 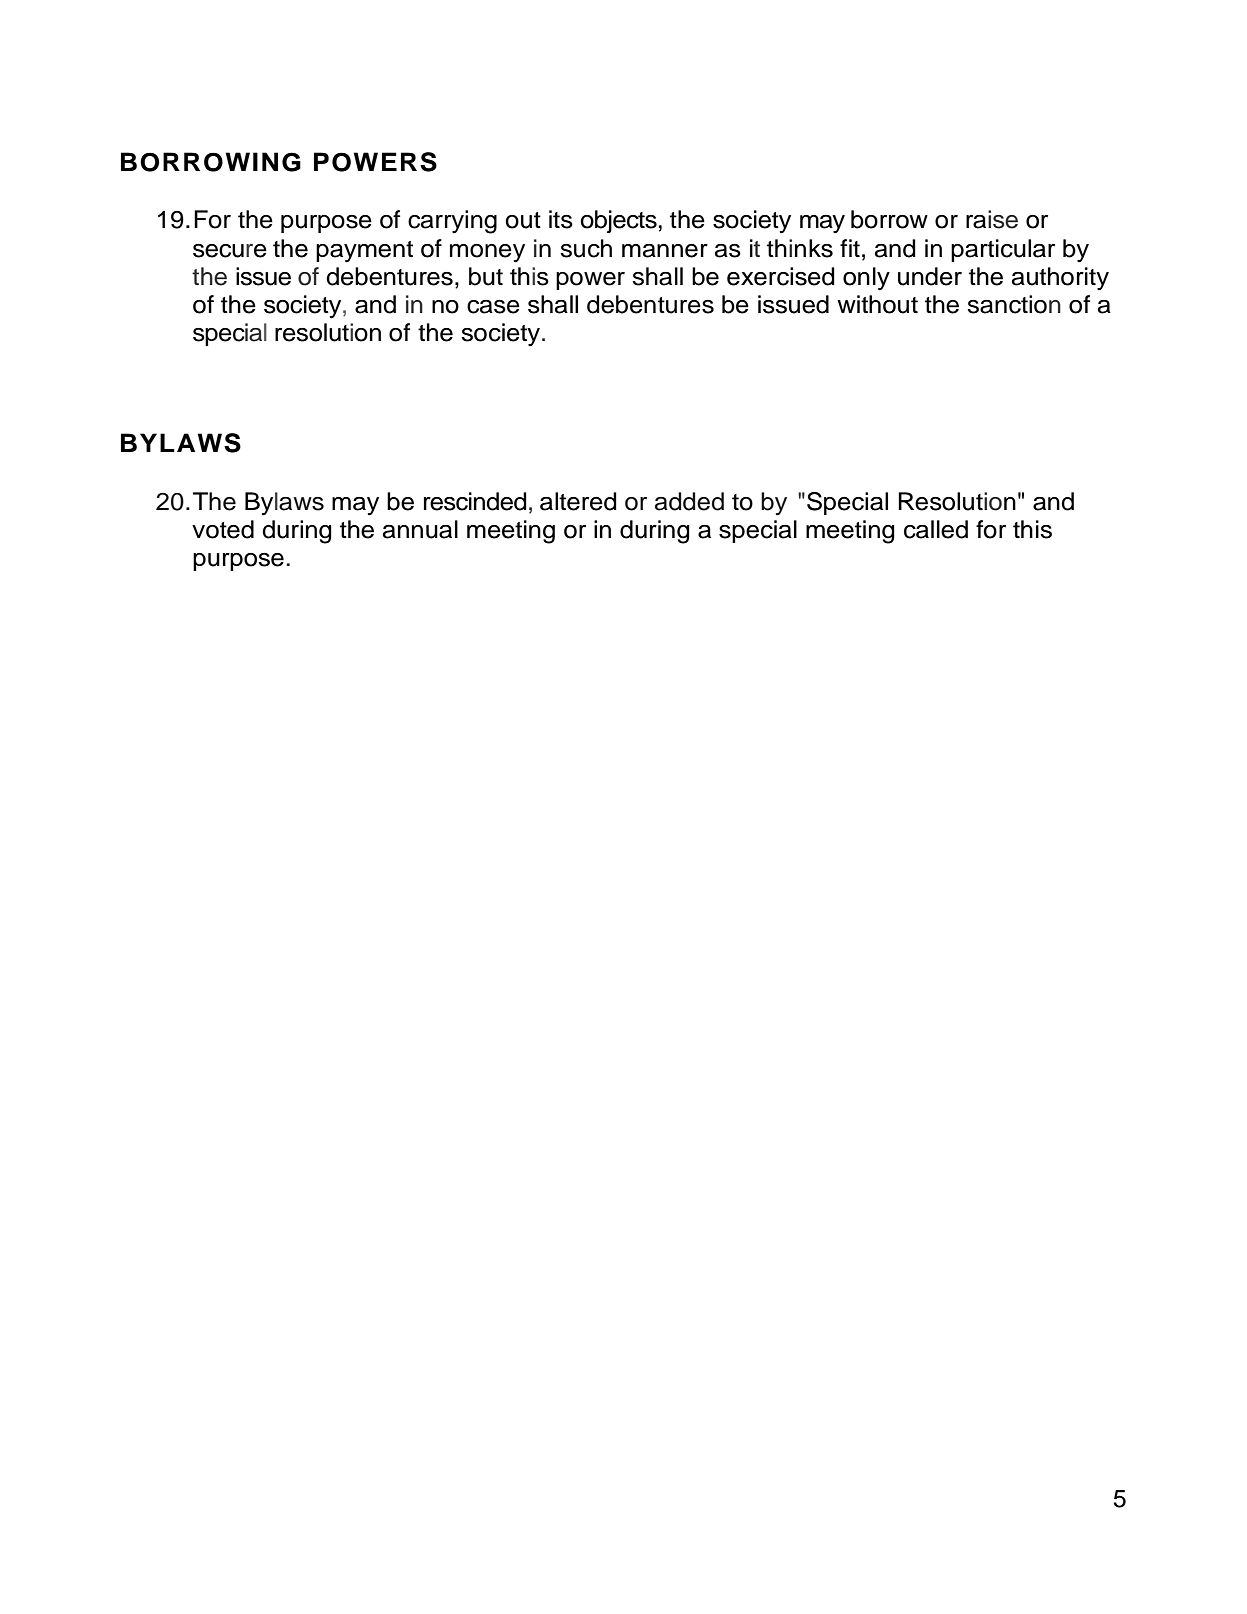 What do you see at coordinates (992, 219) in the image?
I see `raise` at bounding box center [992, 219].
